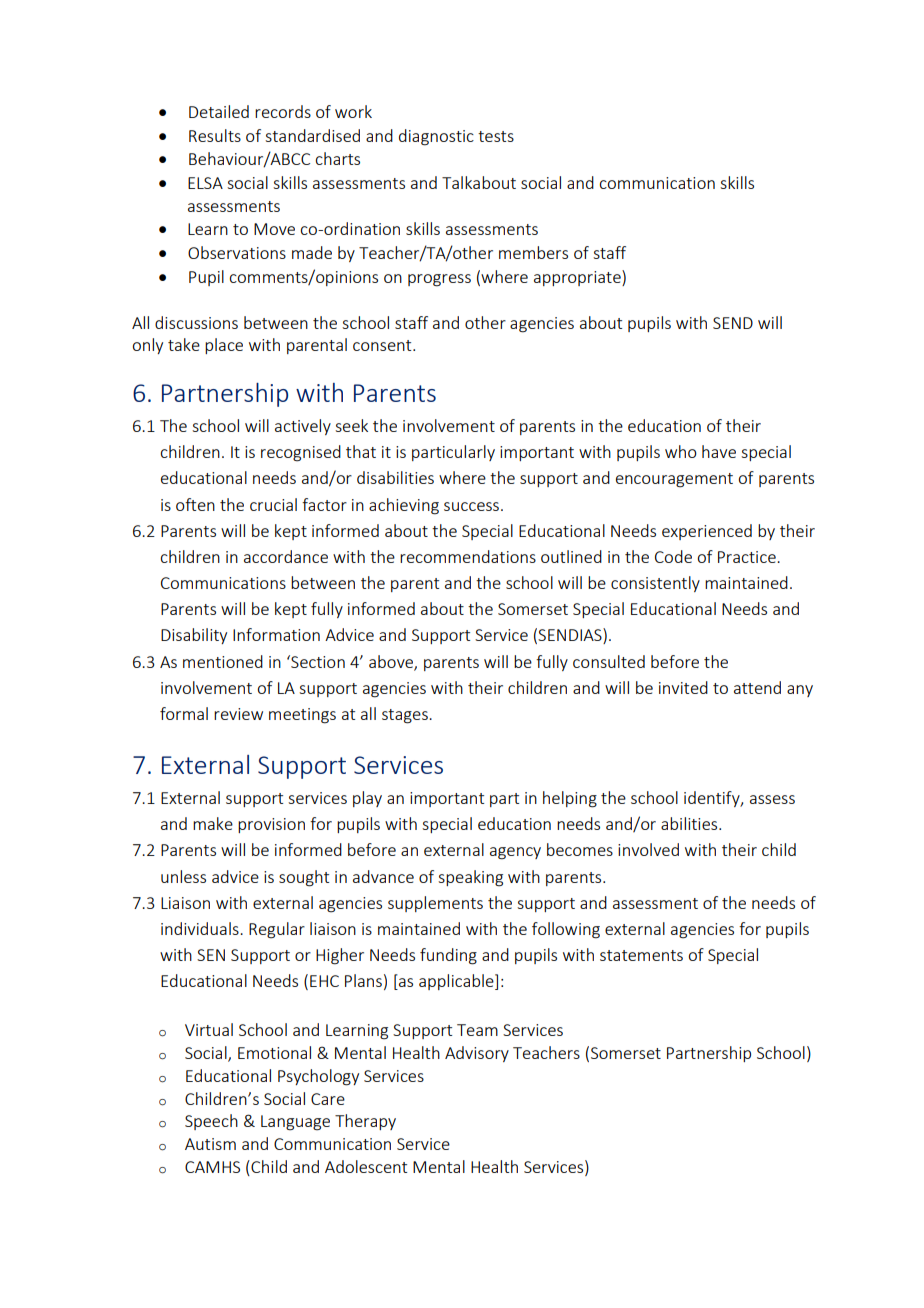  I want to click on agency, so click(515, 853).
